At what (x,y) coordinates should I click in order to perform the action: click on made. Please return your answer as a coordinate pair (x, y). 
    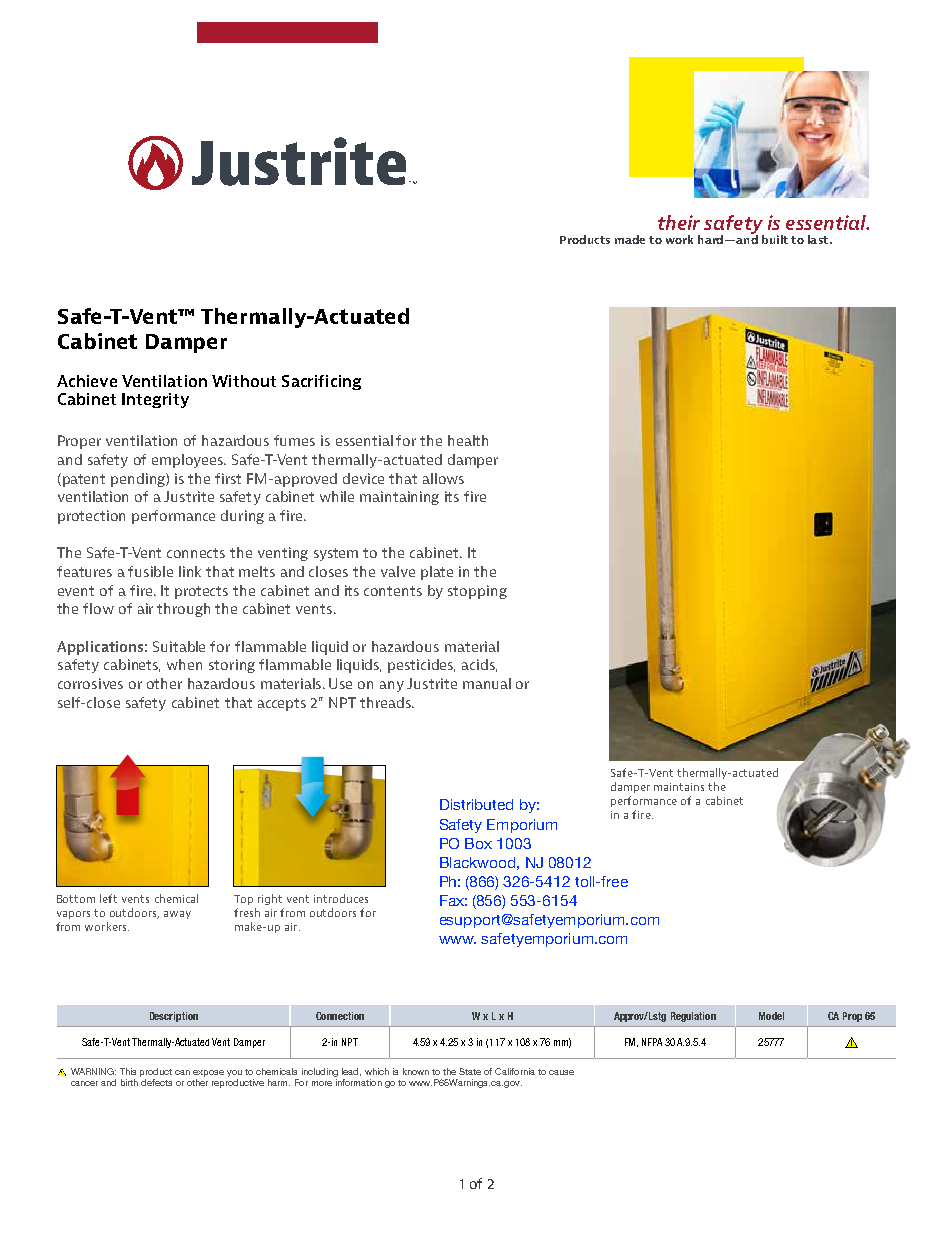
    Looking at the image, I should click on (630, 239).
